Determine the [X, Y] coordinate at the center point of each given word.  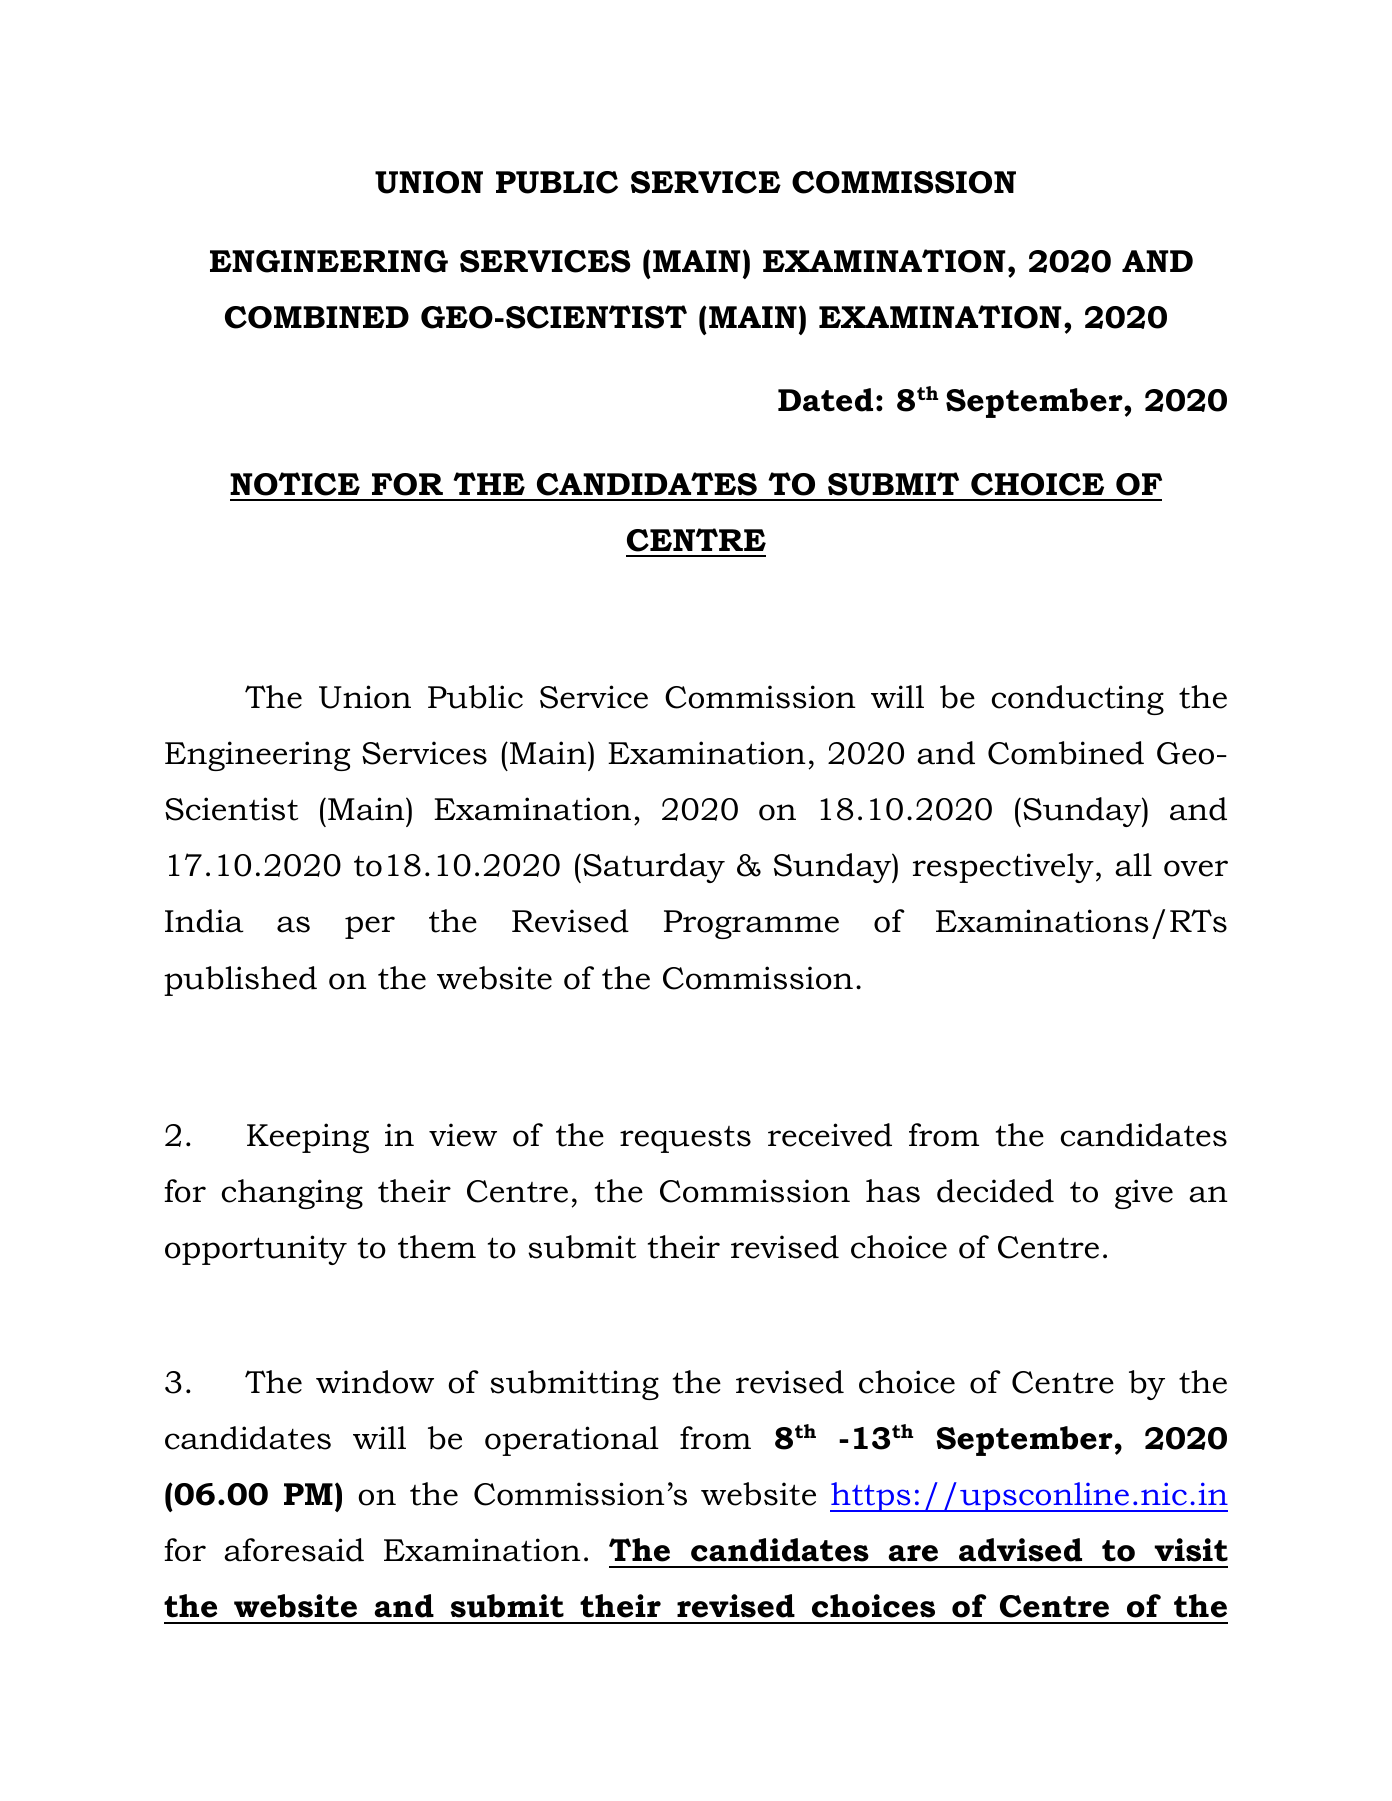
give [1144, 1194]
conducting [1078, 700]
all [1133, 865]
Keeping [308, 1138]
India [204, 921]
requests [685, 1139]
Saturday [654, 868]
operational [572, 1441]
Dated [825, 400]
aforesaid [294, 1550]
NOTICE [295, 484]
